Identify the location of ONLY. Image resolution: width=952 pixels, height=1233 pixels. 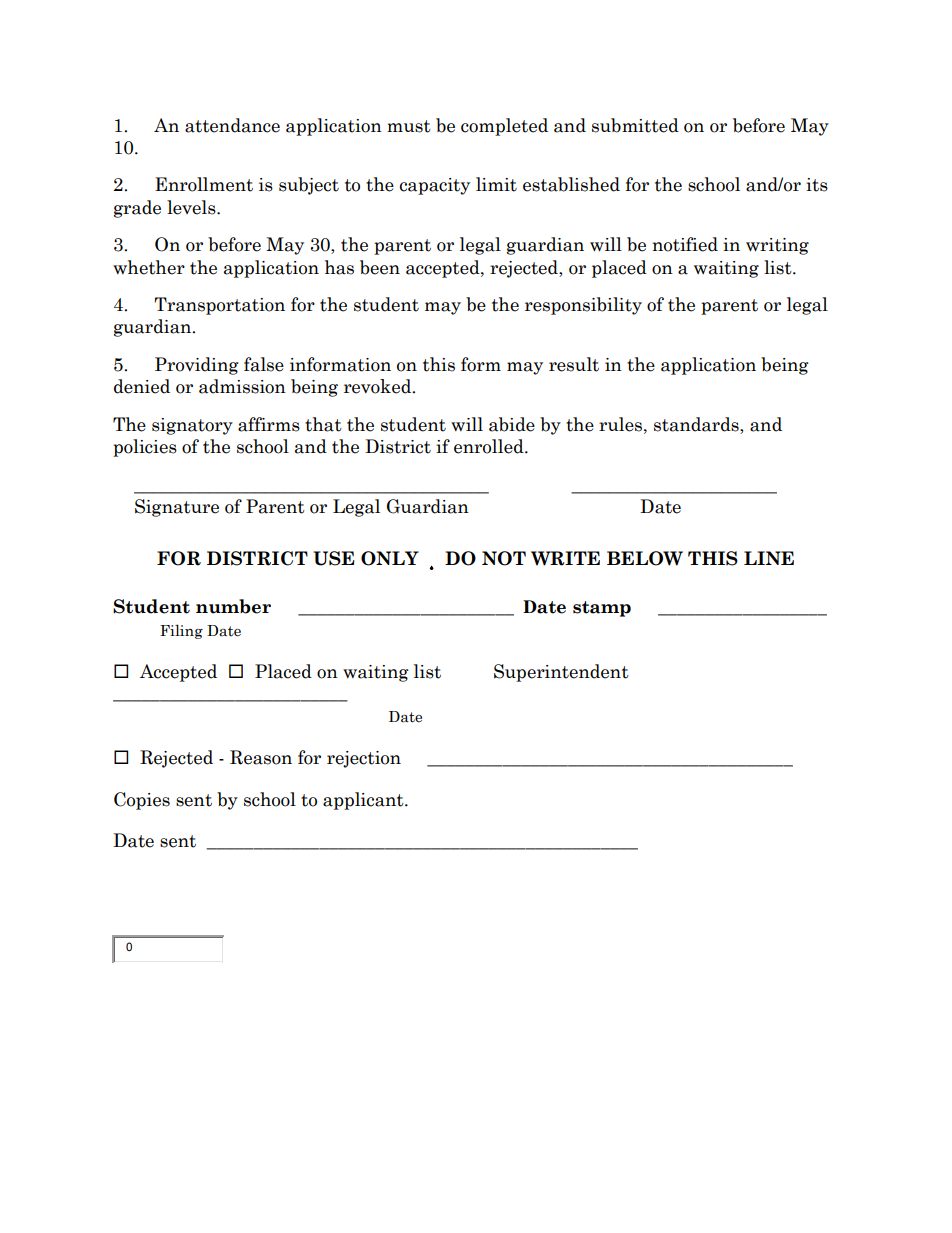
(390, 558).
